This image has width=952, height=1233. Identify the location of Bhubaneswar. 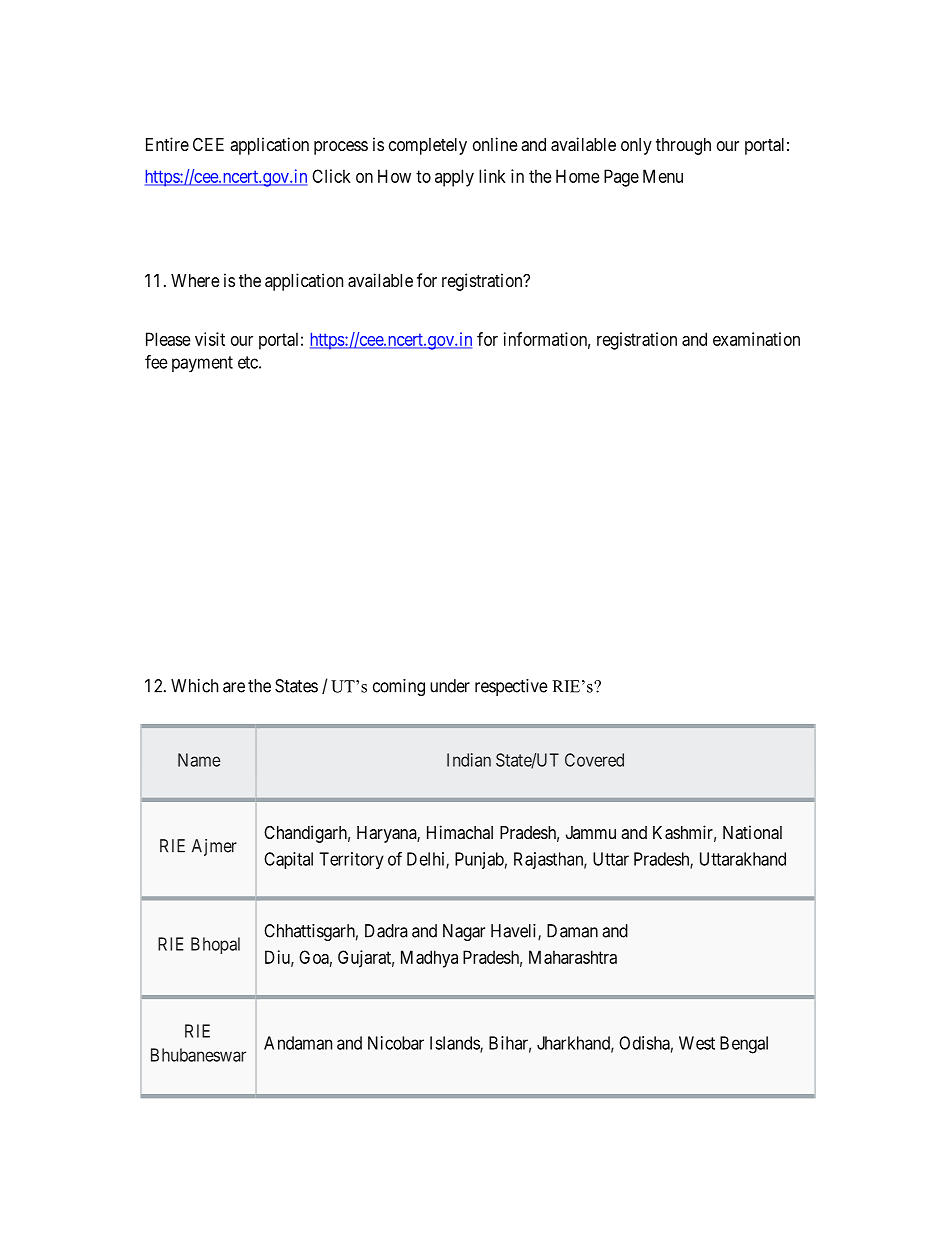
(198, 1055).
